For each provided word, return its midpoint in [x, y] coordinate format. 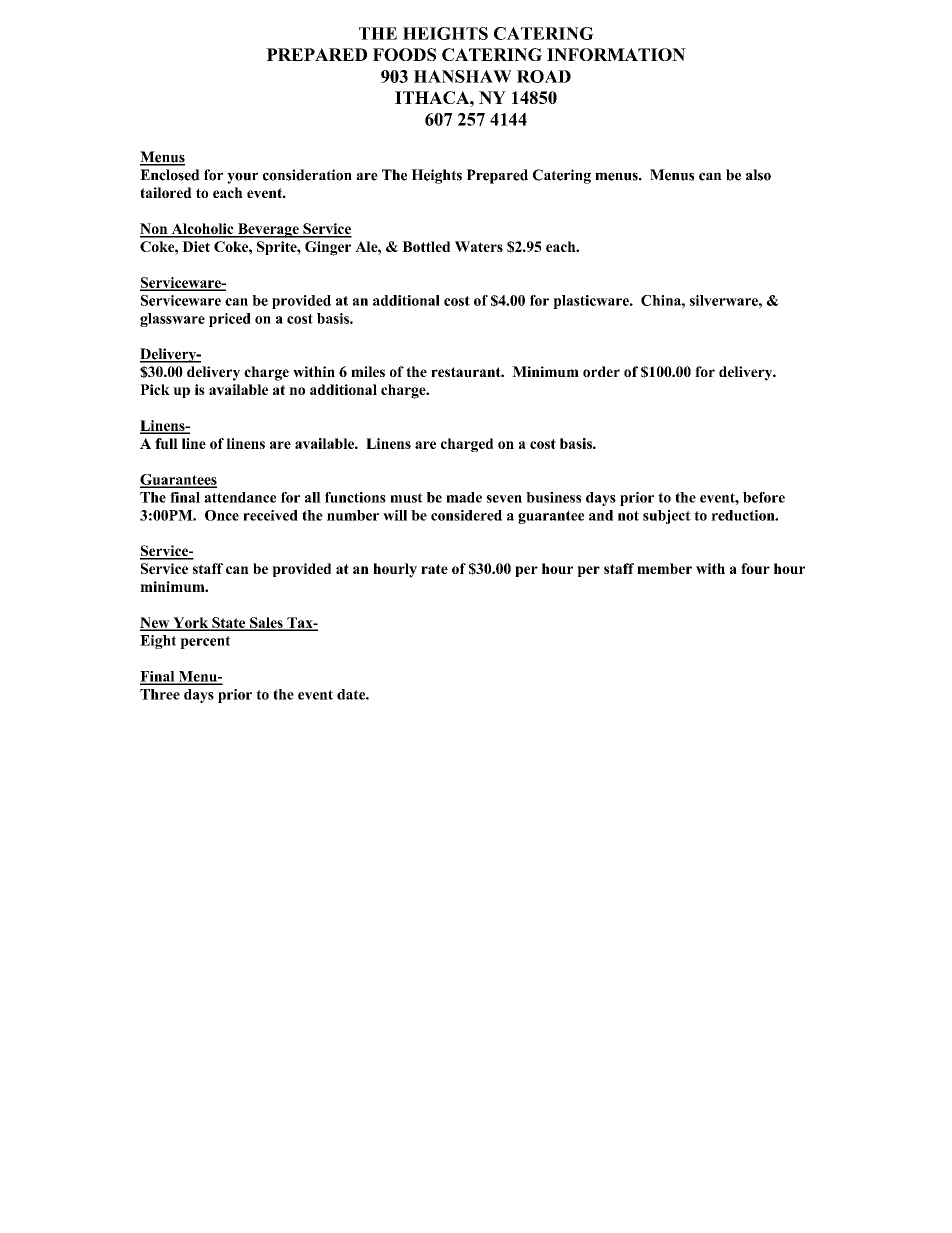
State [229, 623]
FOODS [404, 54]
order [601, 371]
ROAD [544, 76]
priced [230, 320]
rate [434, 569]
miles [368, 371]
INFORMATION [616, 54]
